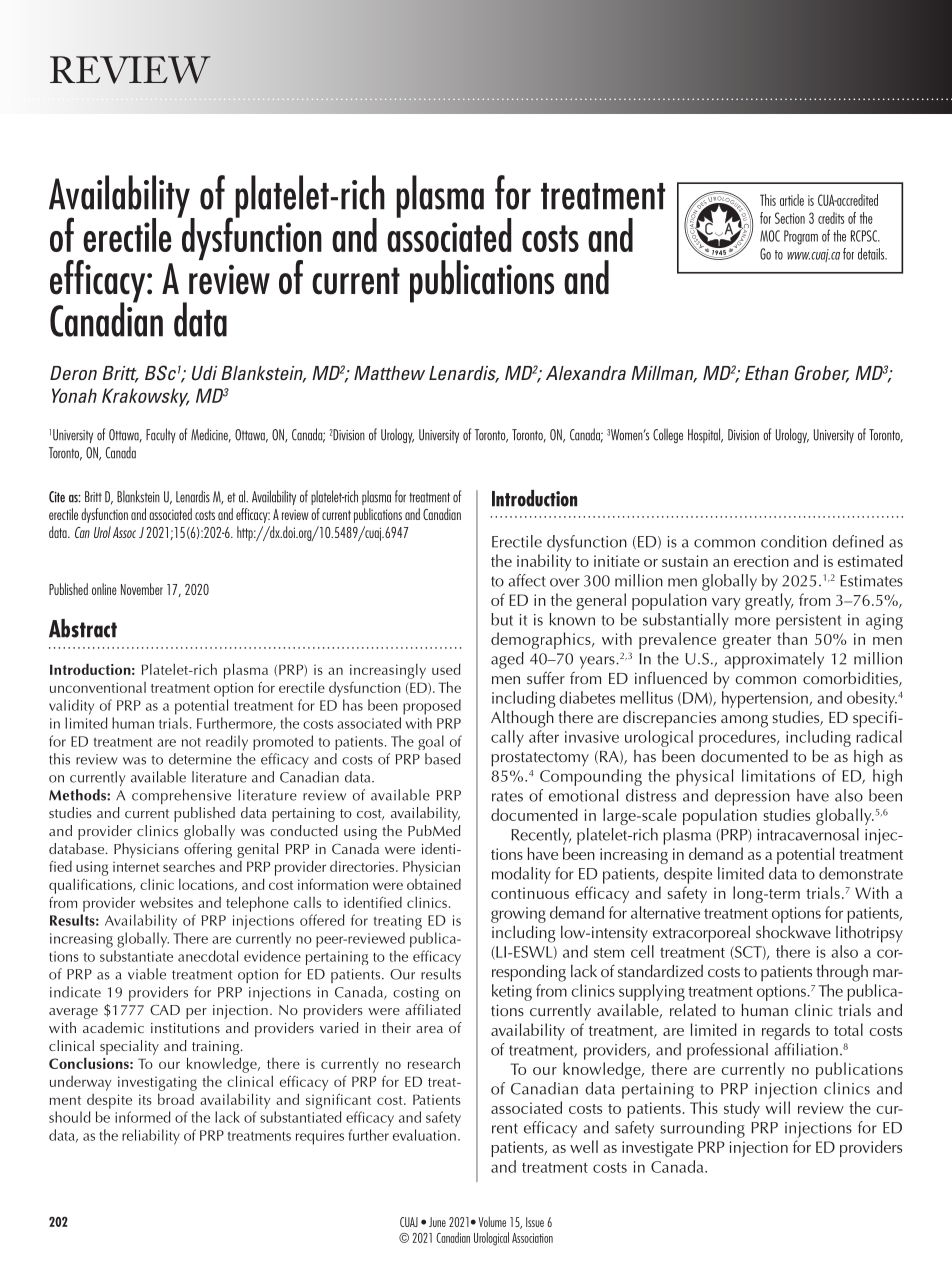  I want to click on proposed, so click(432, 707).
